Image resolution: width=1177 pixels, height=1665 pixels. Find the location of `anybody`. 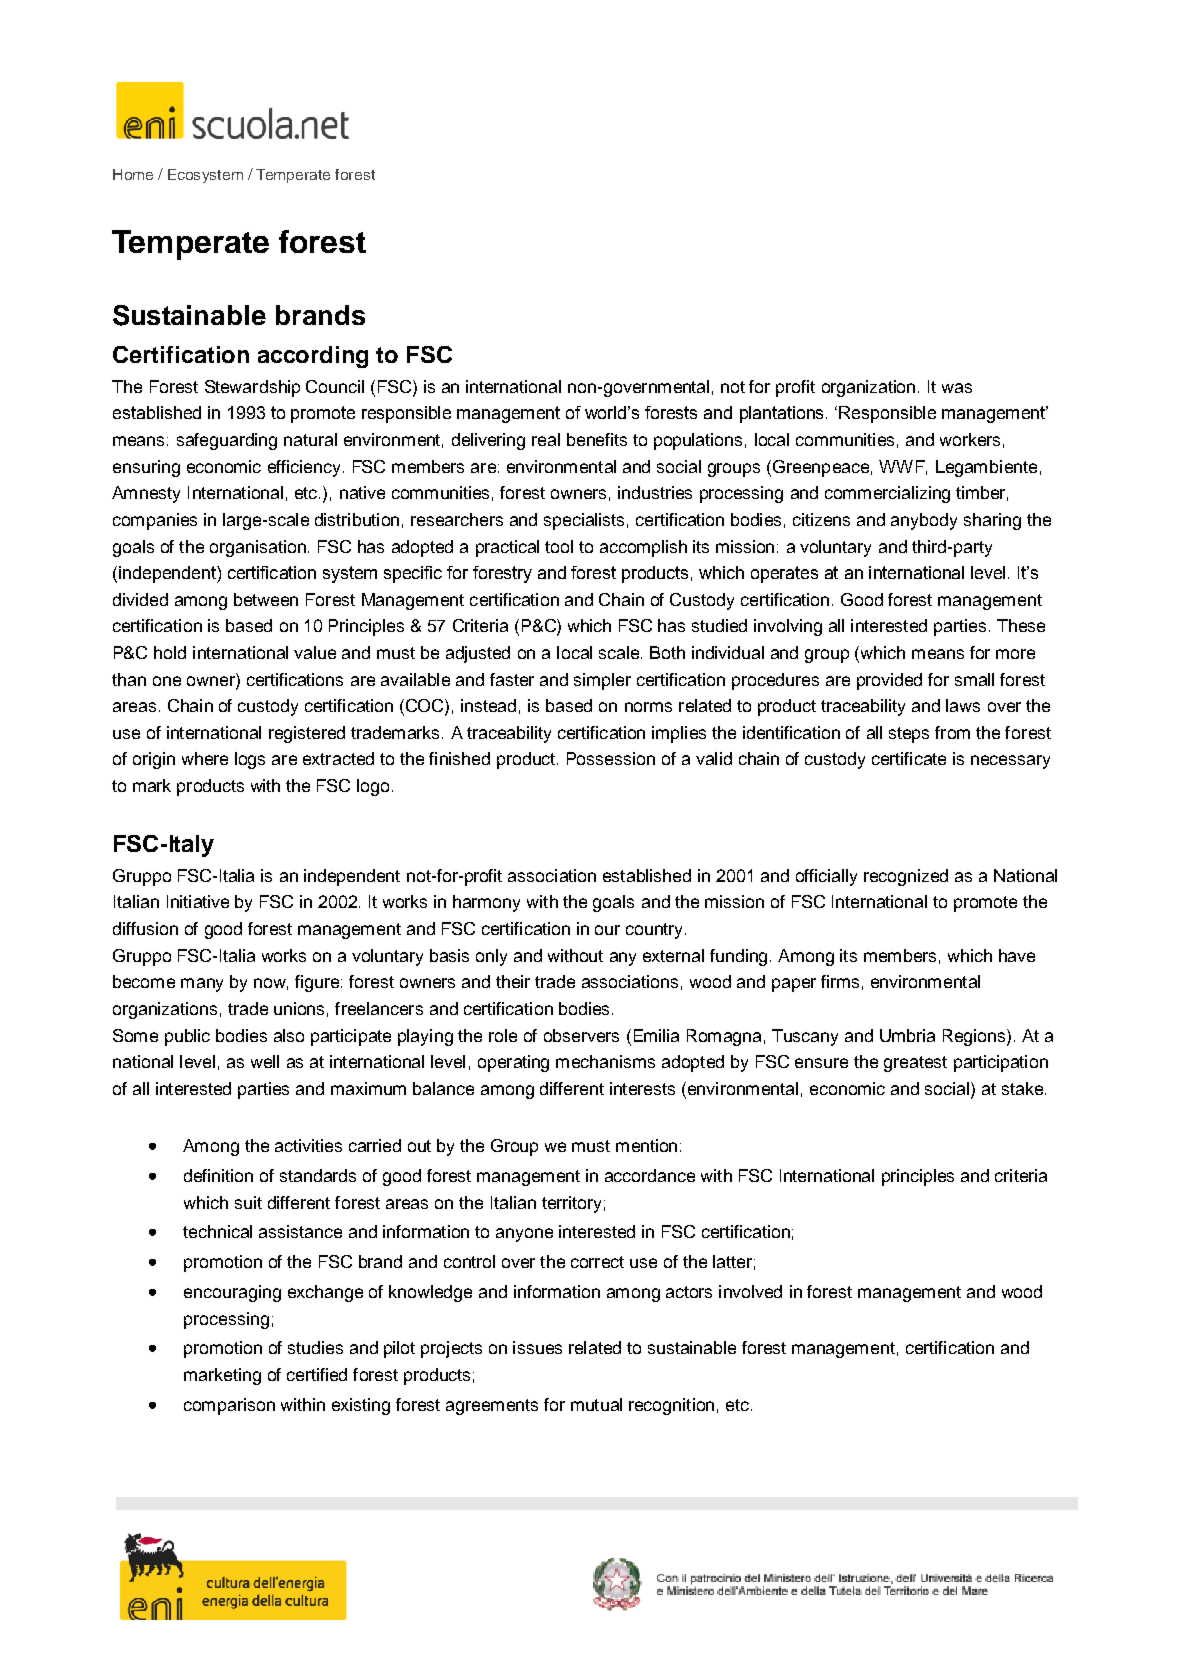

anybody is located at coordinates (924, 521).
